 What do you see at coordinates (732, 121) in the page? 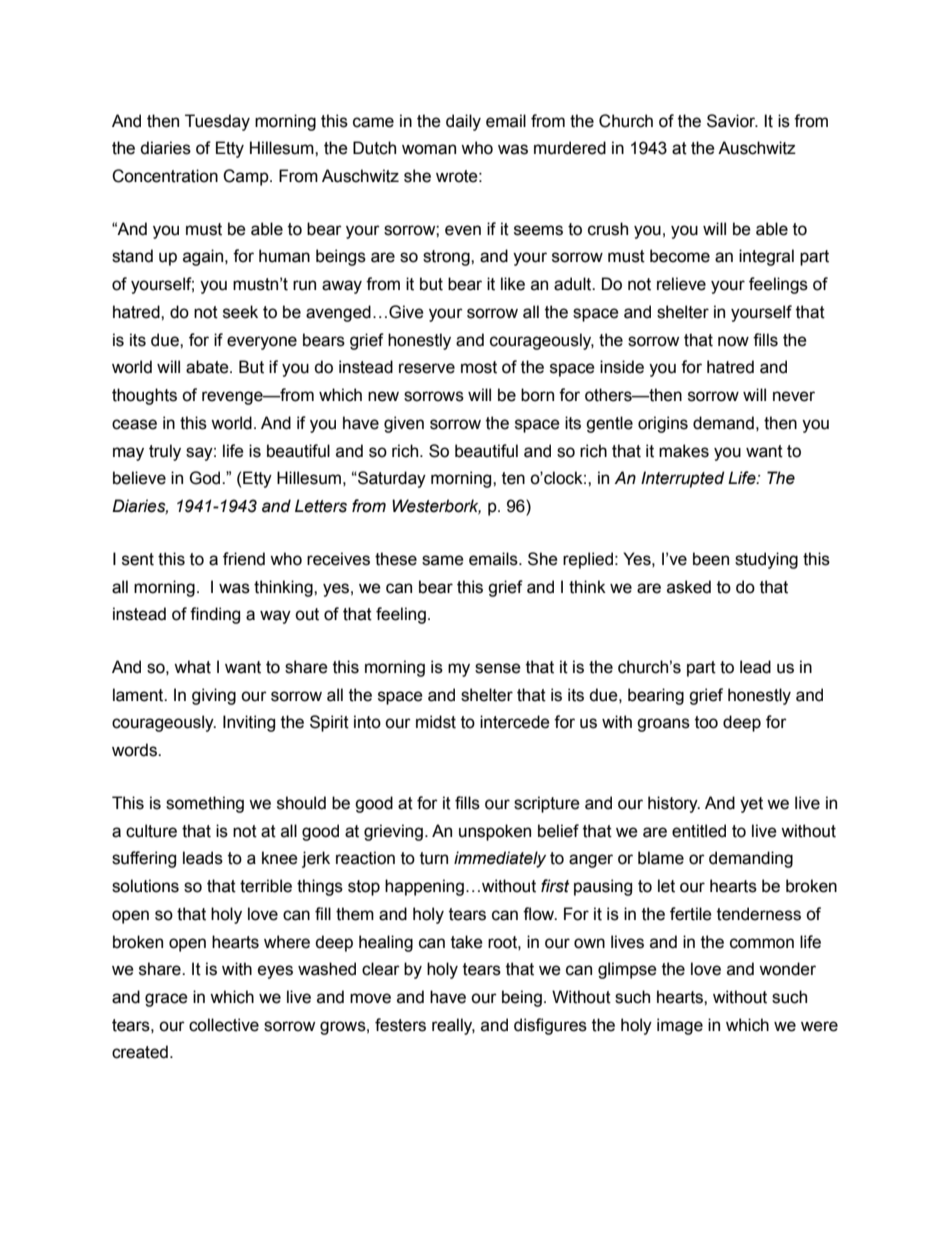
I see `Savior` at bounding box center [732, 121].
